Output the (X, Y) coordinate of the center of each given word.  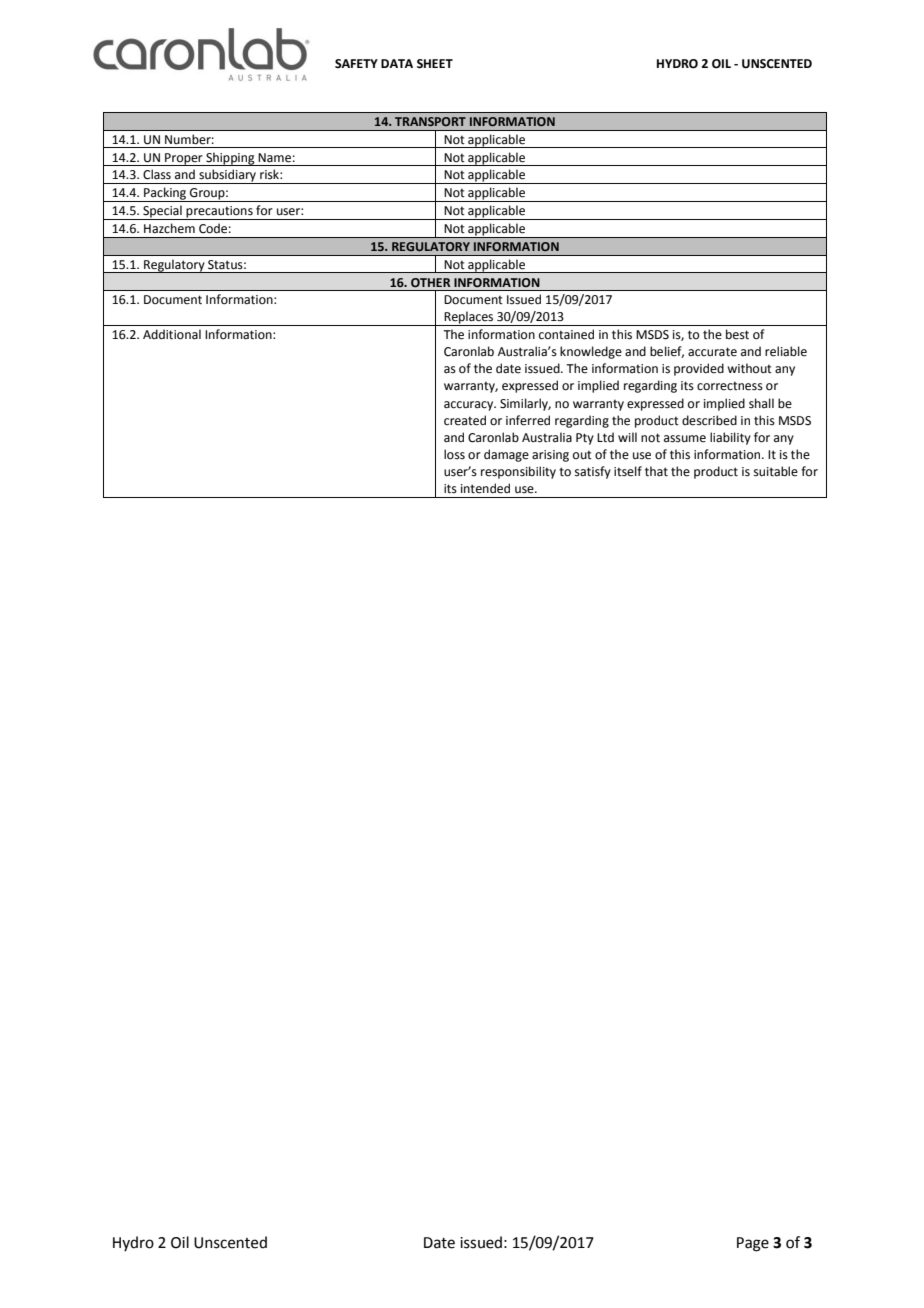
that (656, 471)
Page (753, 1244)
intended (485, 488)
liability (730, 438)
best (737, 334)
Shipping (230, 159)
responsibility (518, 472)
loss (454, 454)
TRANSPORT (430, 121)
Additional (172, 334)
